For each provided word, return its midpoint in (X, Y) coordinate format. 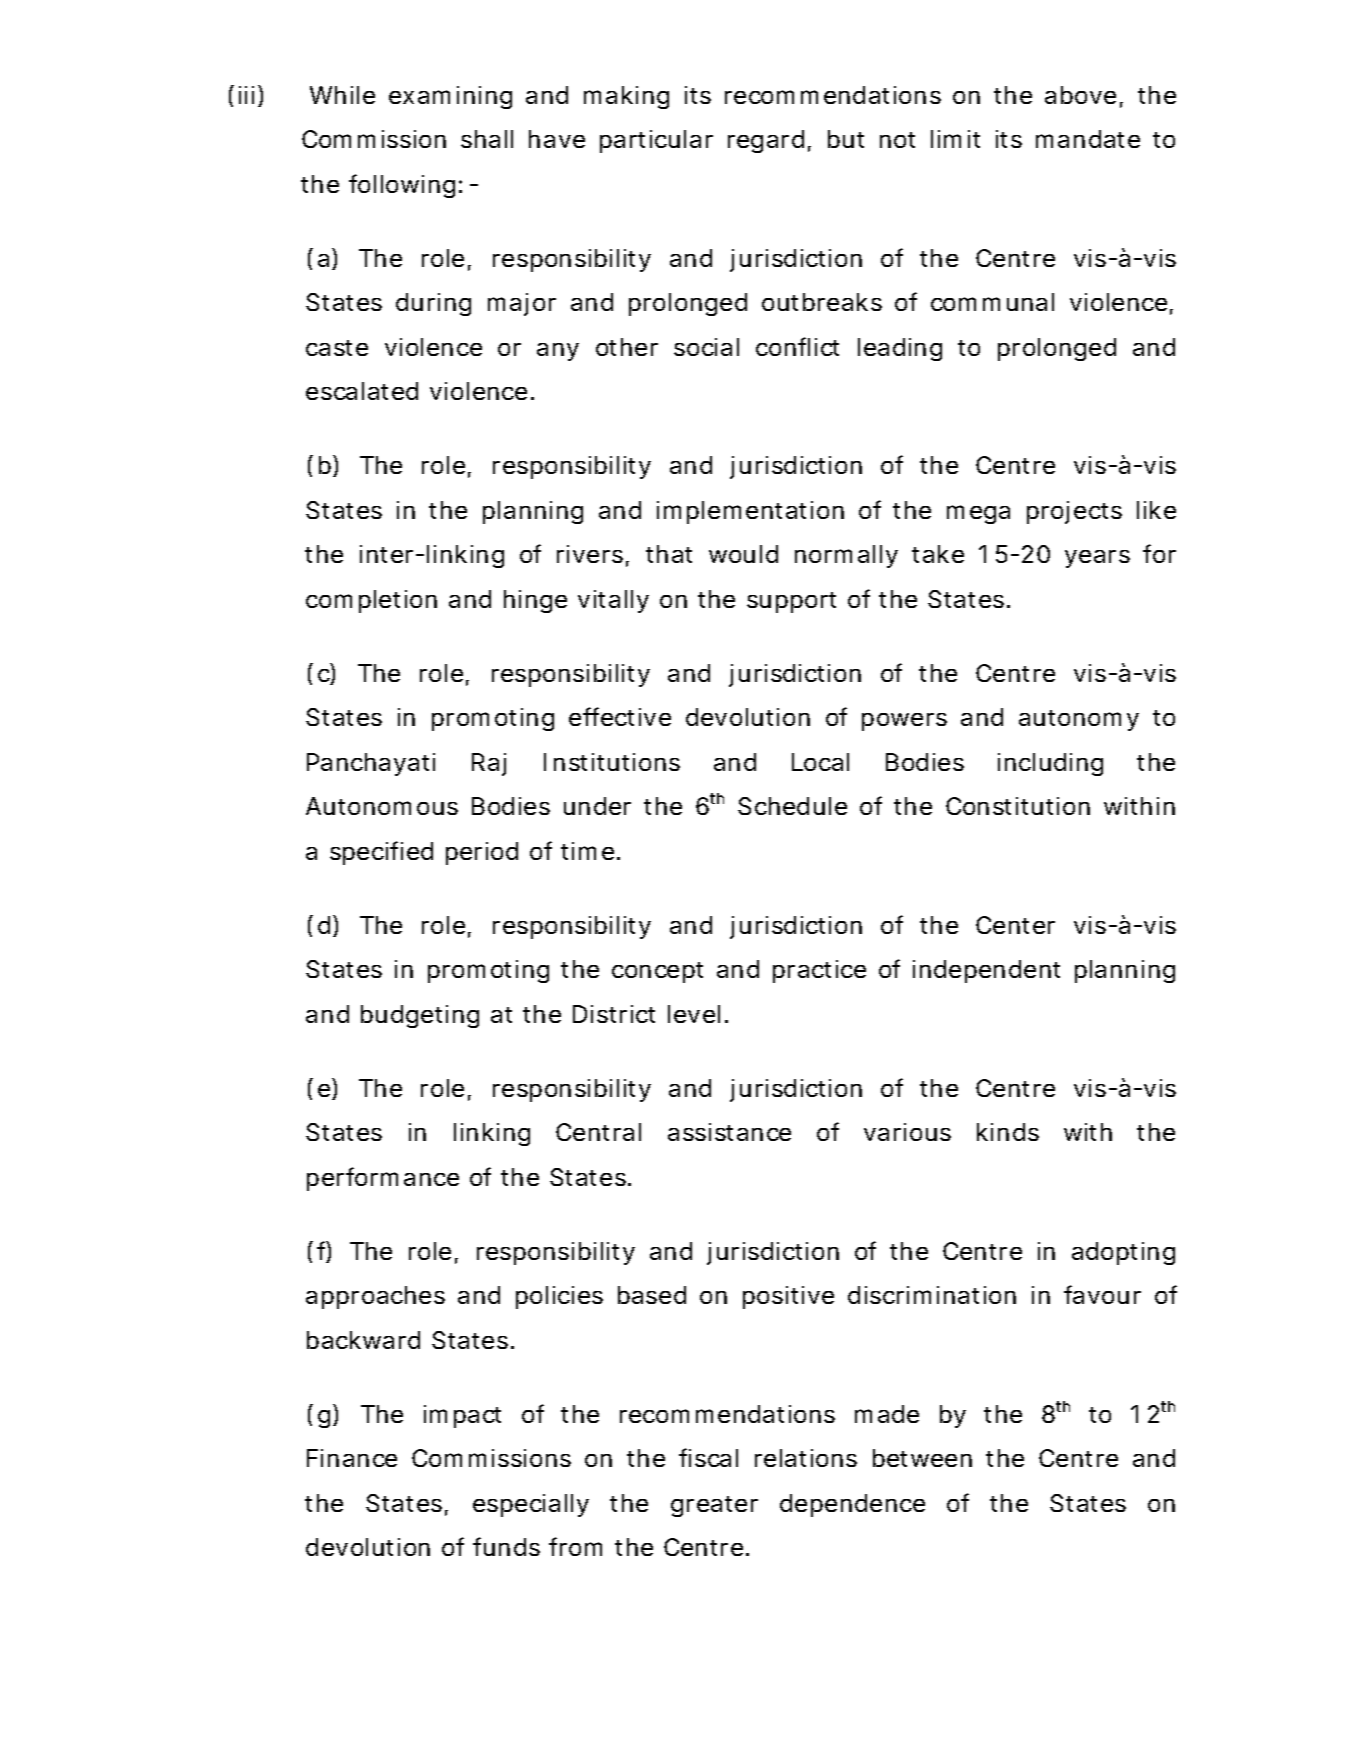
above (1084, 96)
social (706, 347)
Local (820, 762)
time (590, 851)
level (694, 1014)
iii (246, 95)
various (907, 1132)
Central (598, 1132)
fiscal (708, 1457)
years (1097, 559)
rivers (593, 556)
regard (769, 141)
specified (381, 853)
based (652, 1295)
